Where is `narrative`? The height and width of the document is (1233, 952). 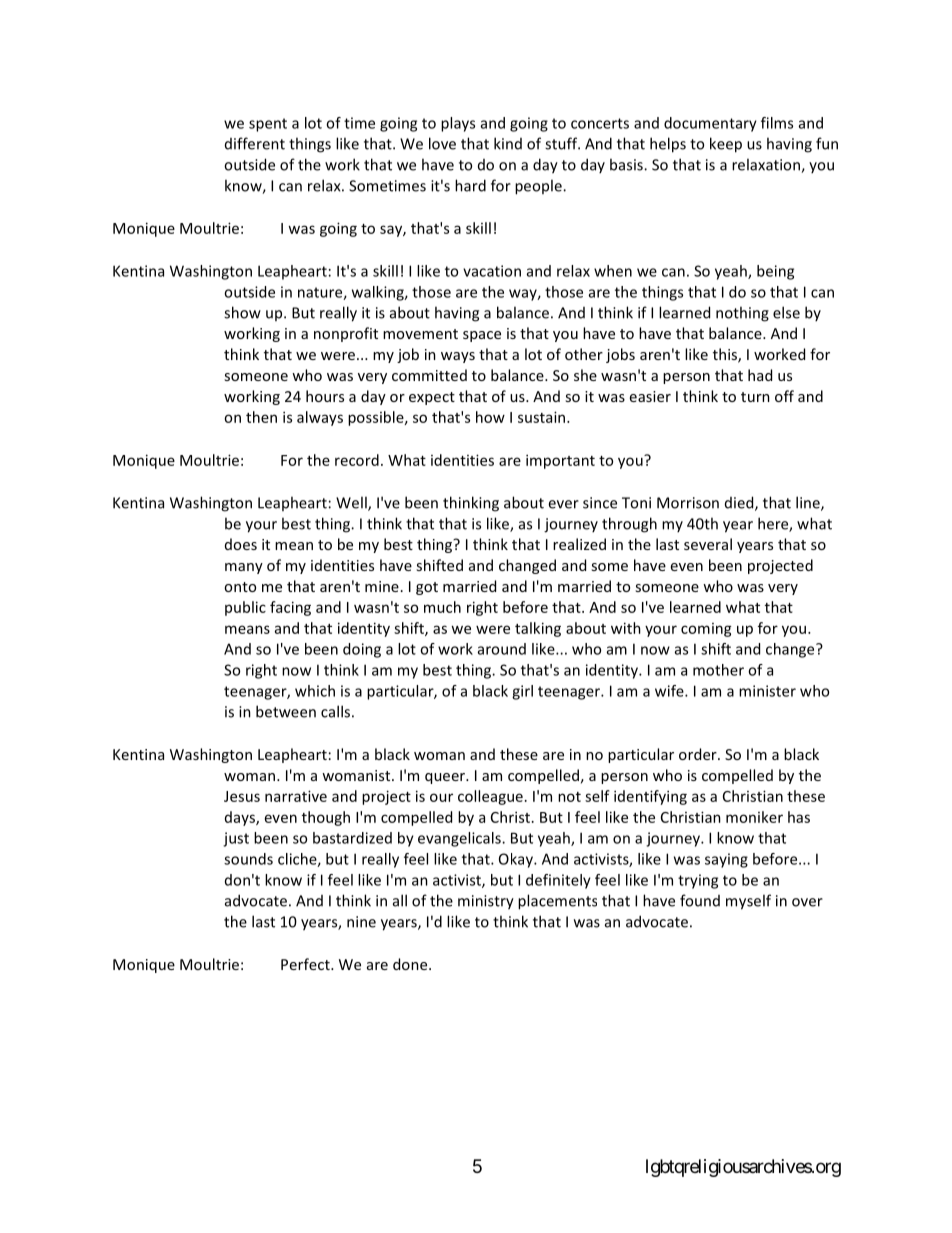 narrative is located at coordinates (296, 796).
